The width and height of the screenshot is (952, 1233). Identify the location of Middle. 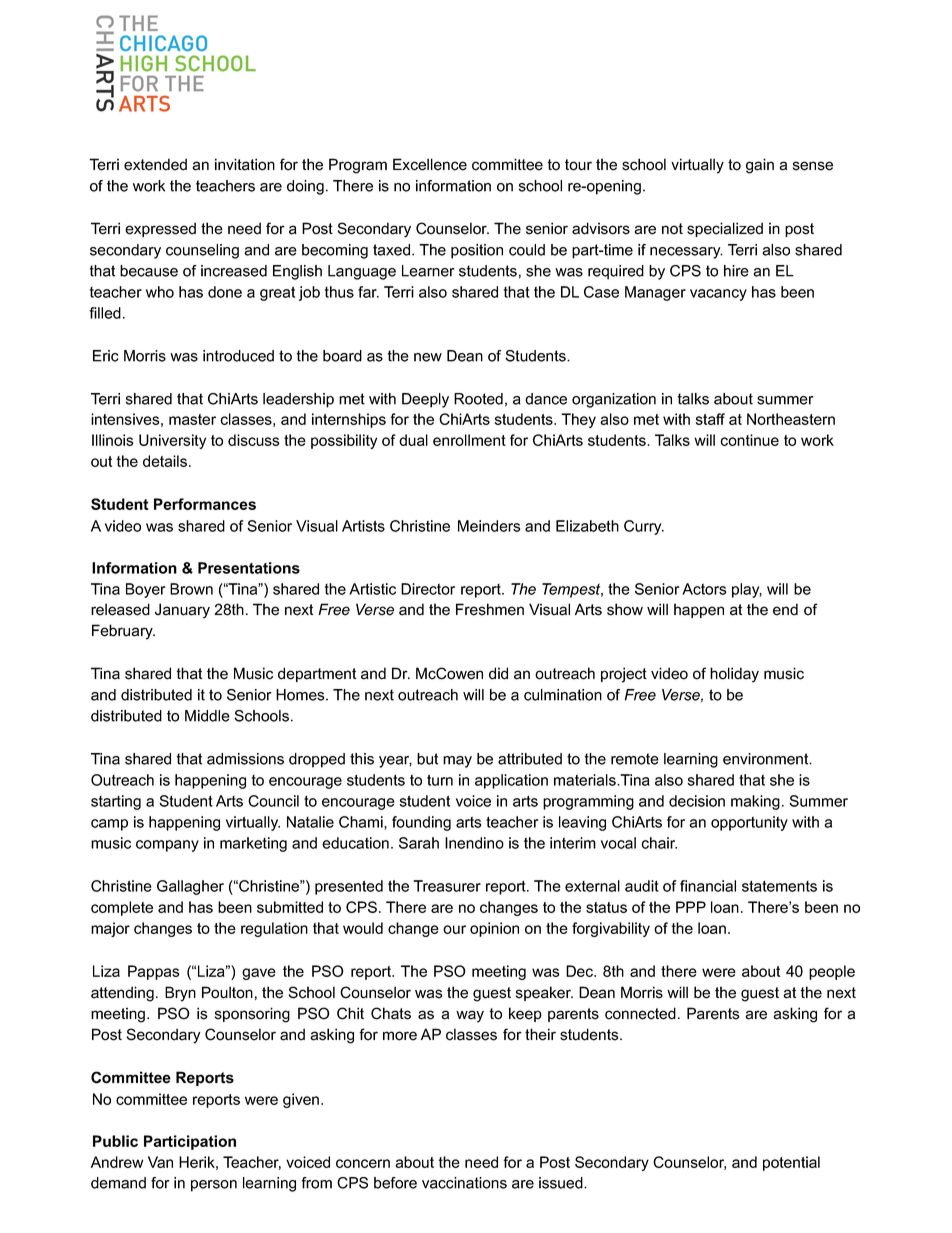
(207, 716).
